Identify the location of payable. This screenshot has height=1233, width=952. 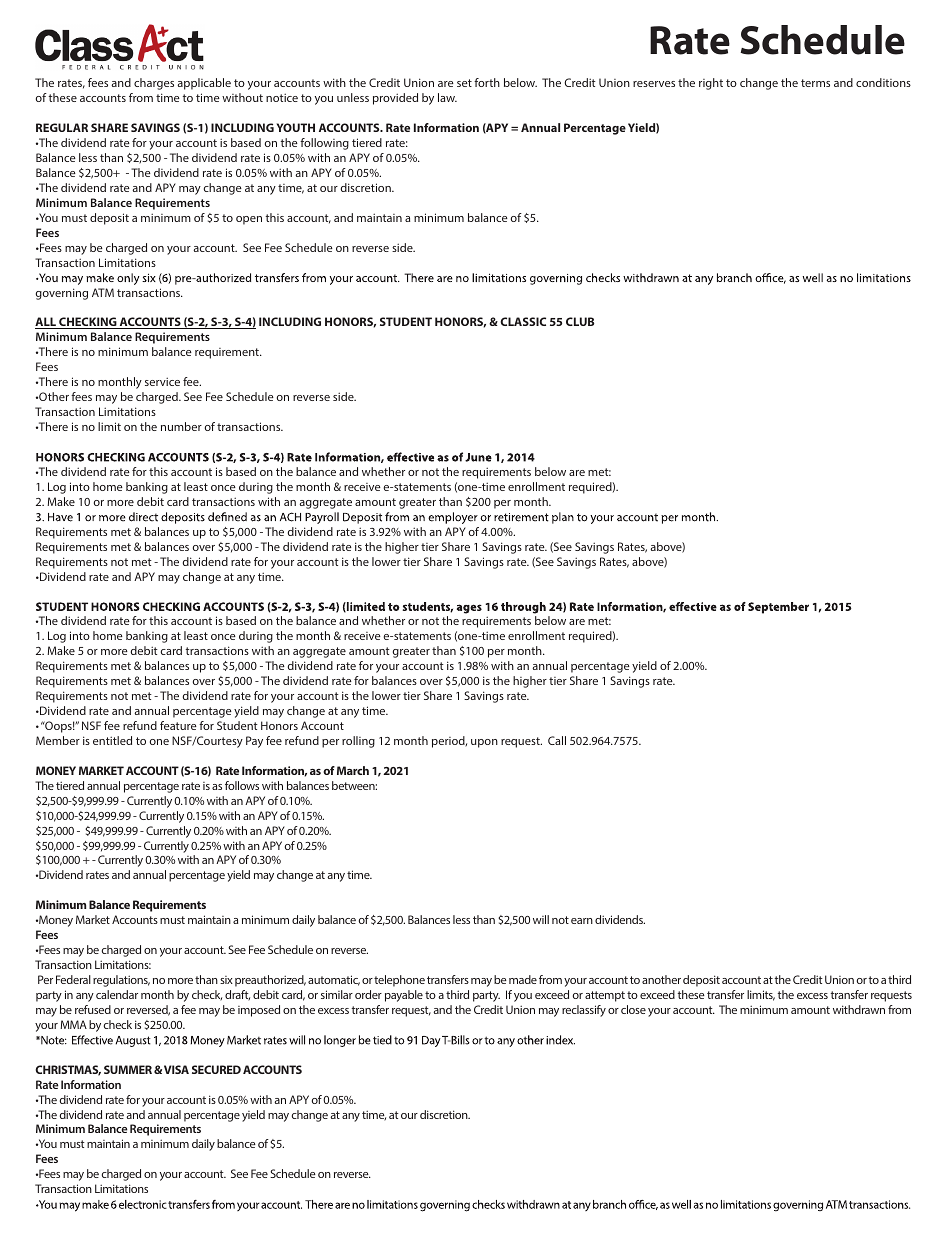
(404, 996).
